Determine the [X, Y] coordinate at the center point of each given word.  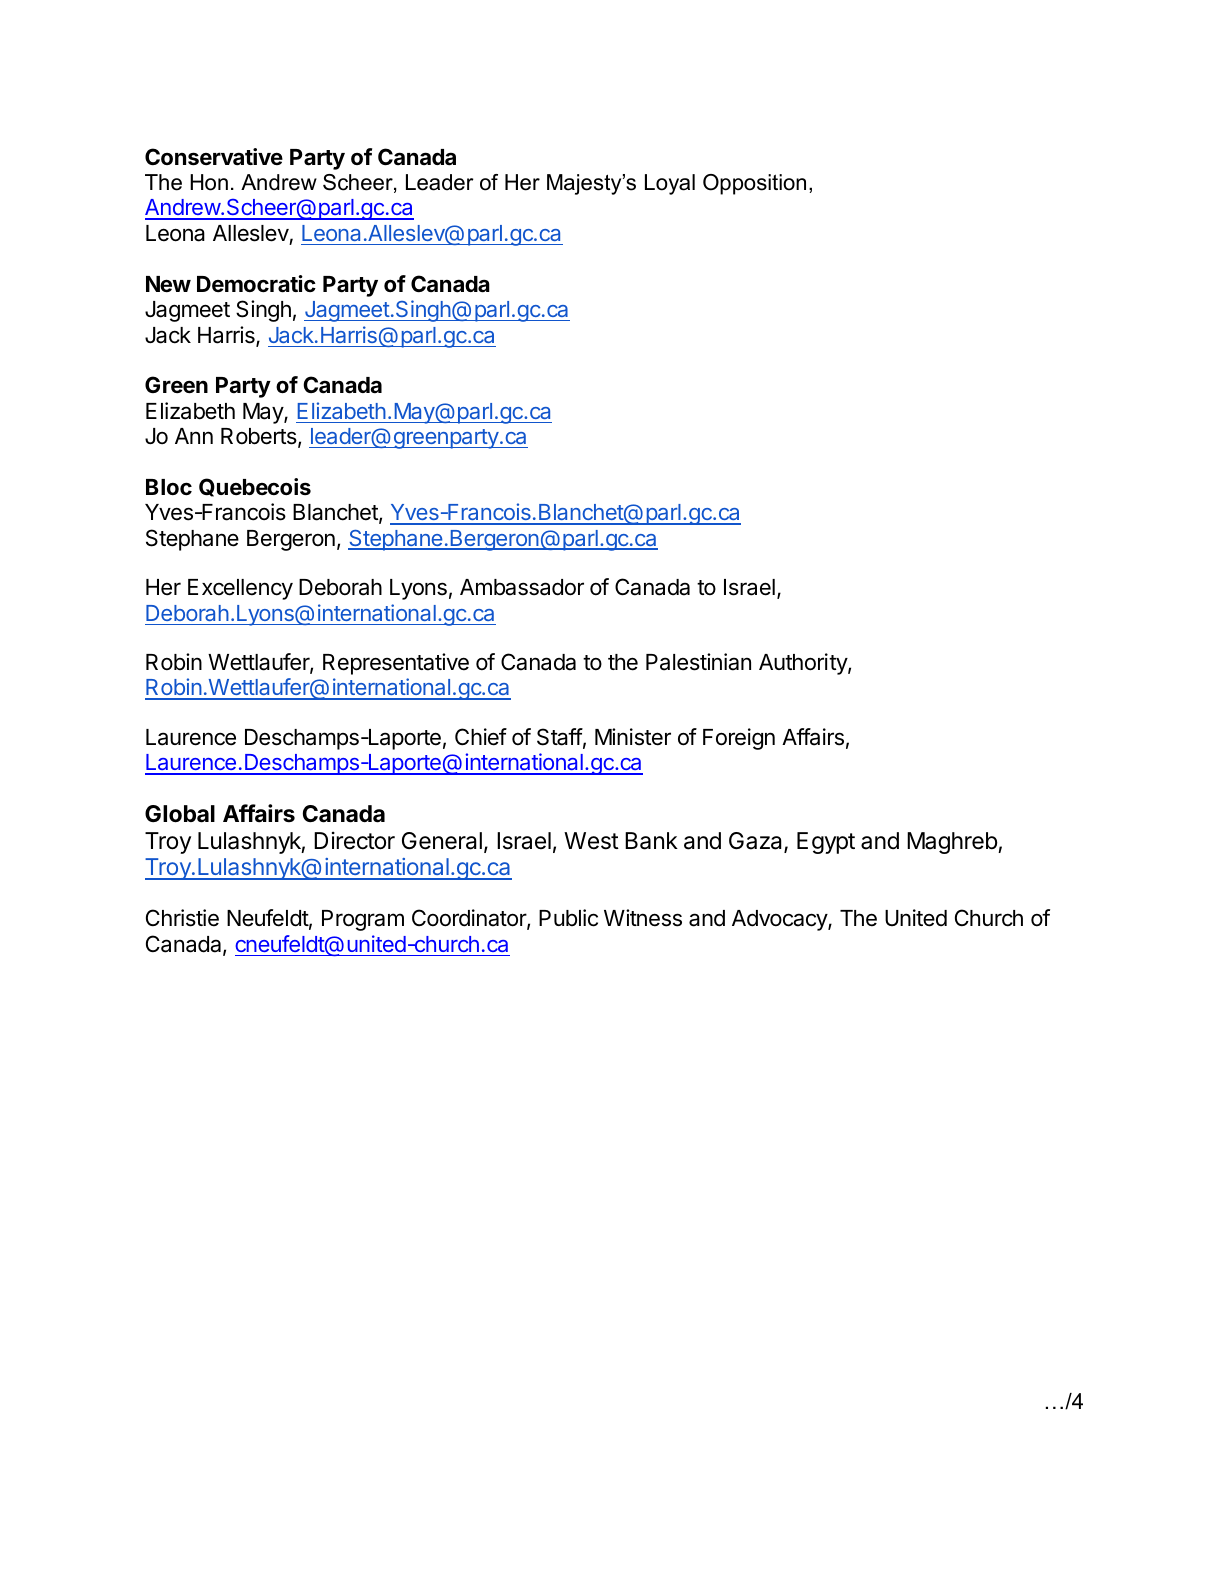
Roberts [260, 437]
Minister [633, 737]
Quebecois [255, 487]
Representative [396, 664]
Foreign [739, 739]
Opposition [754, 184]
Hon [209, 182]
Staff [560, 737]
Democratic [256, 284]
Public [568, 918]
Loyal [670, 184]
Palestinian [698, 662]
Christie [182, 918]
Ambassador [522, 587]
